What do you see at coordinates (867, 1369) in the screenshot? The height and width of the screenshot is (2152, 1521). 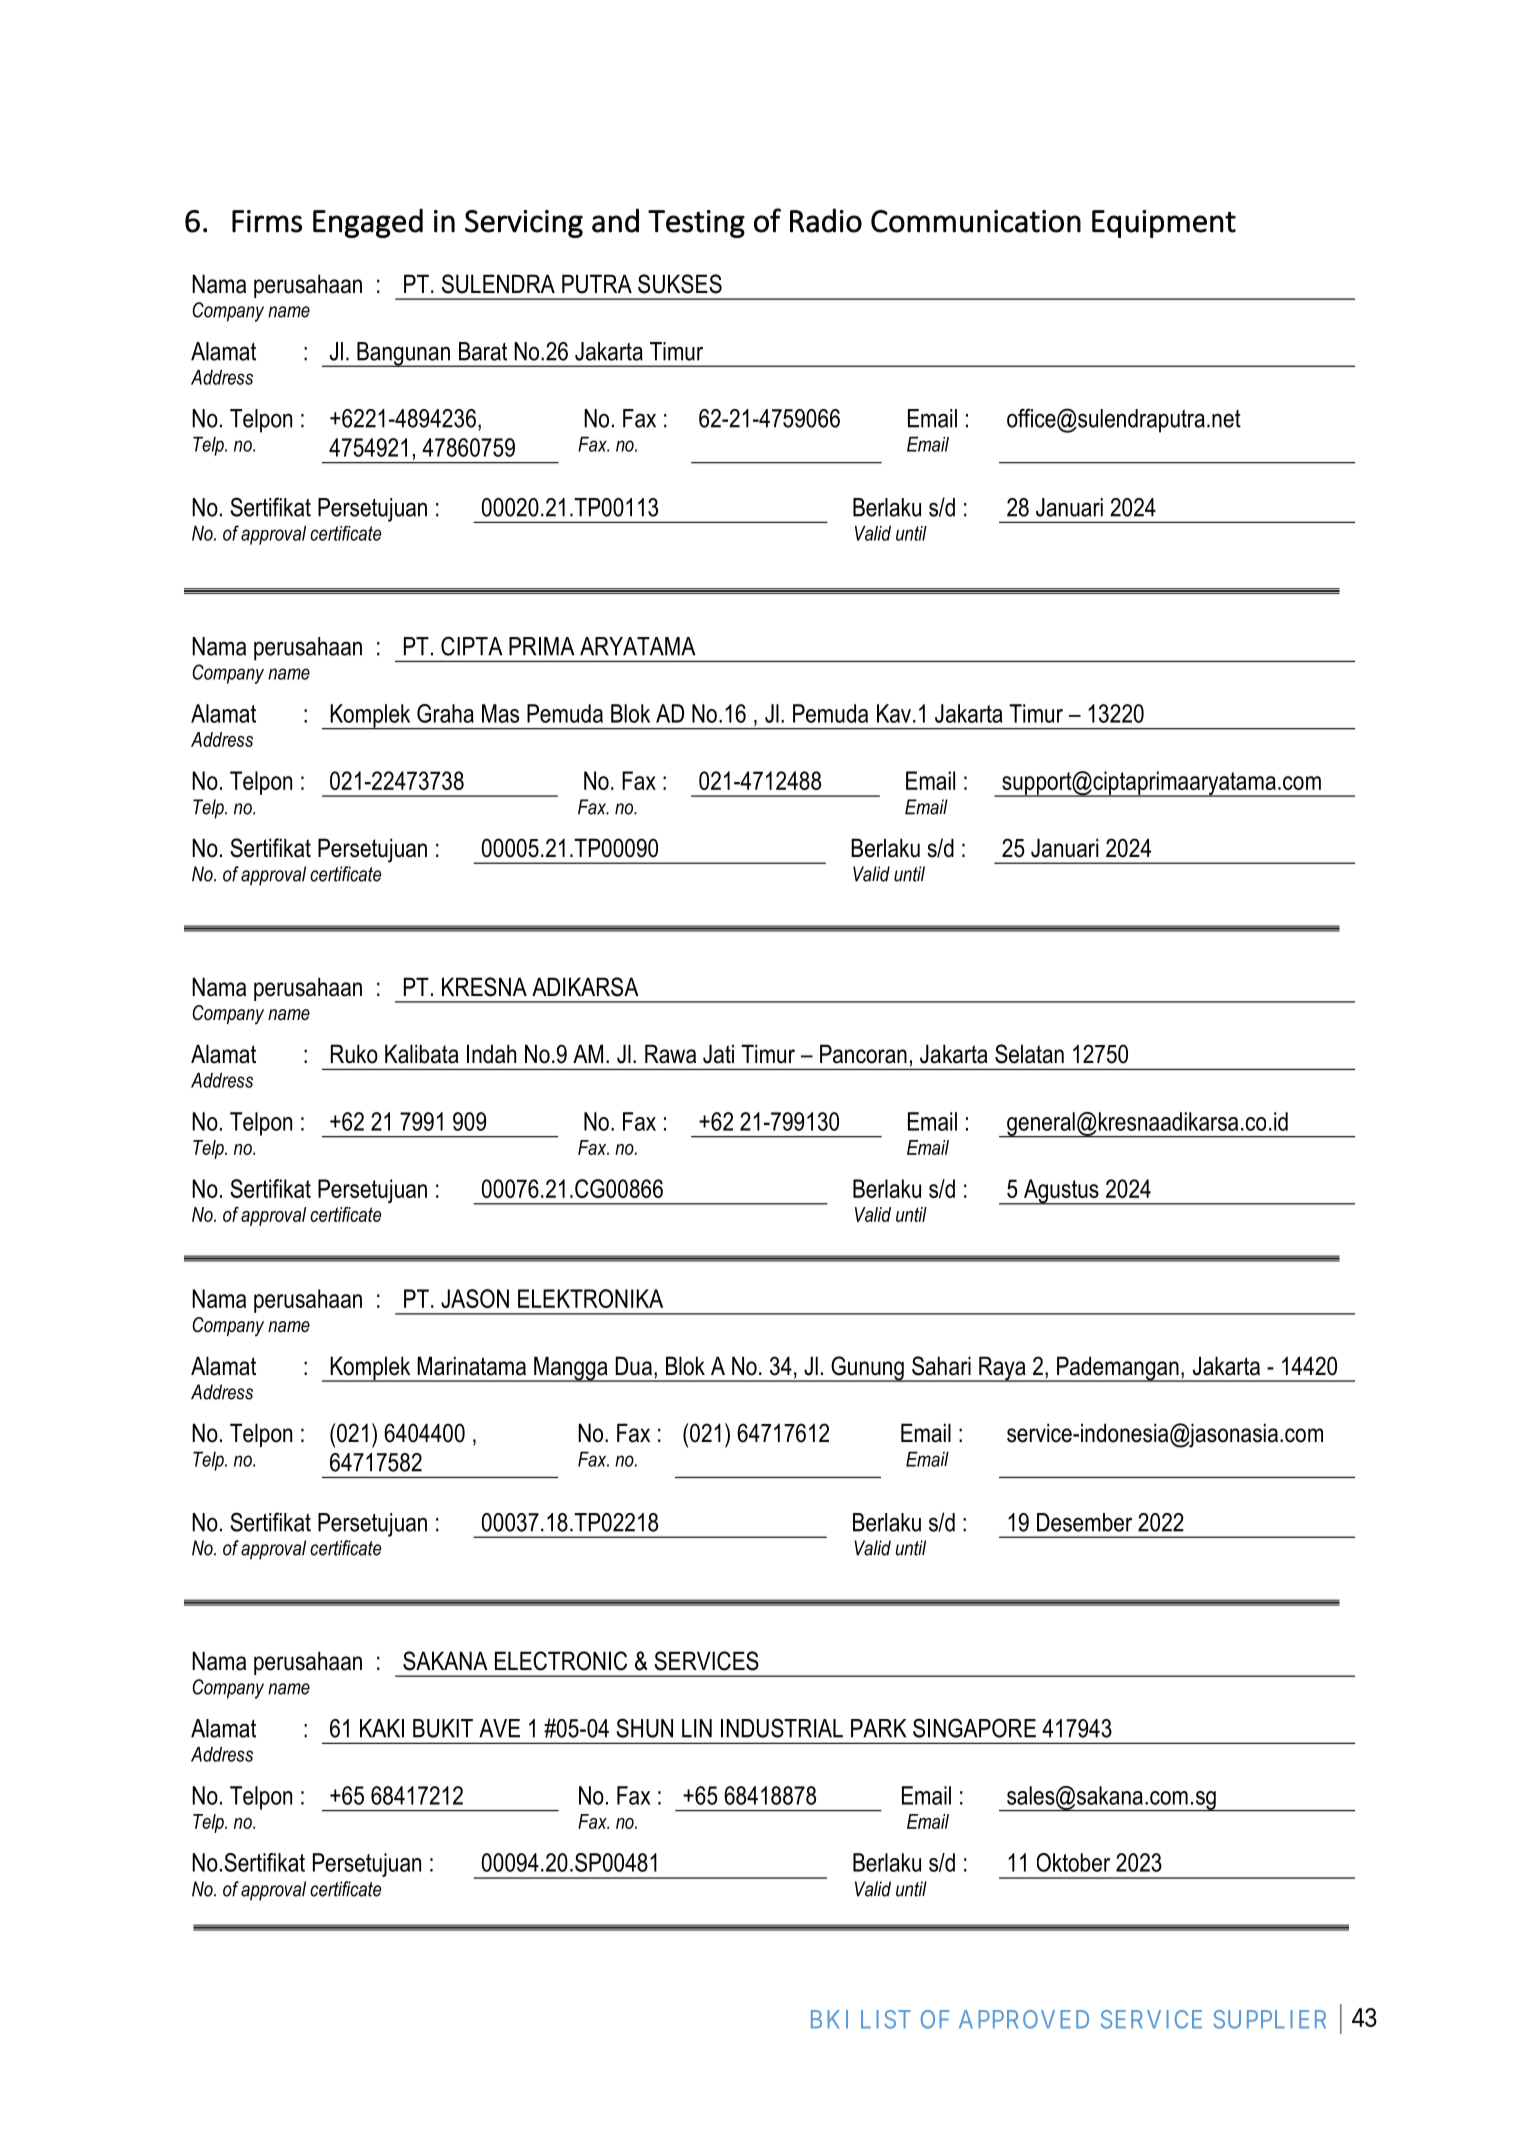 I see `Gunung` at bounding box center [867, 1369].
